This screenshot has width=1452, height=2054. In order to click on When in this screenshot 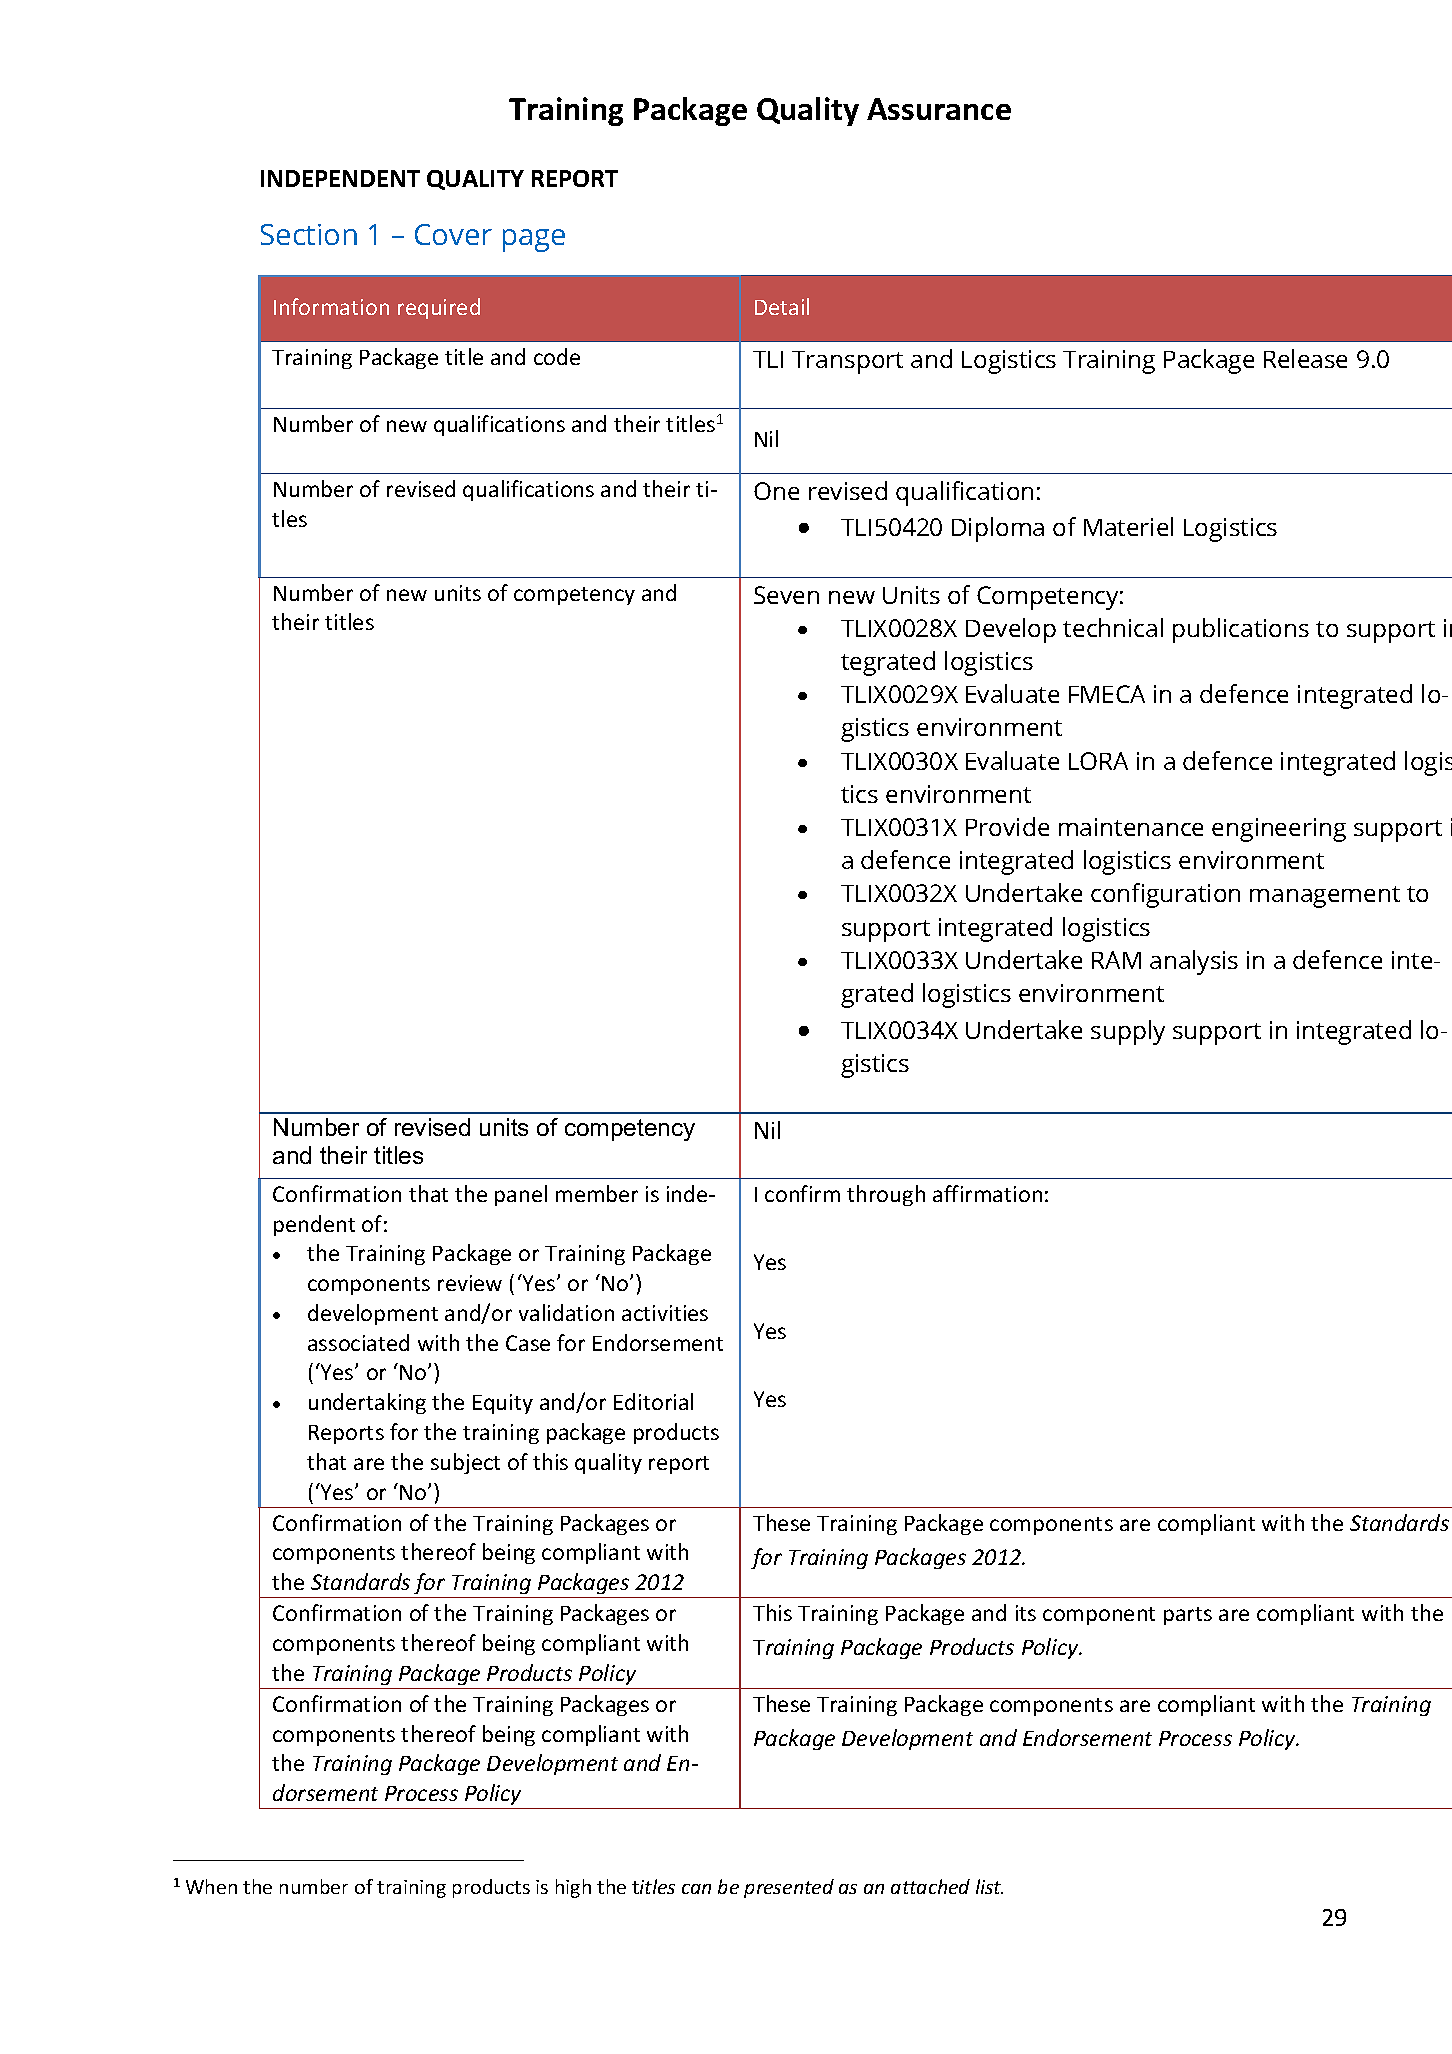, I will do `click(211, 1886)`.
